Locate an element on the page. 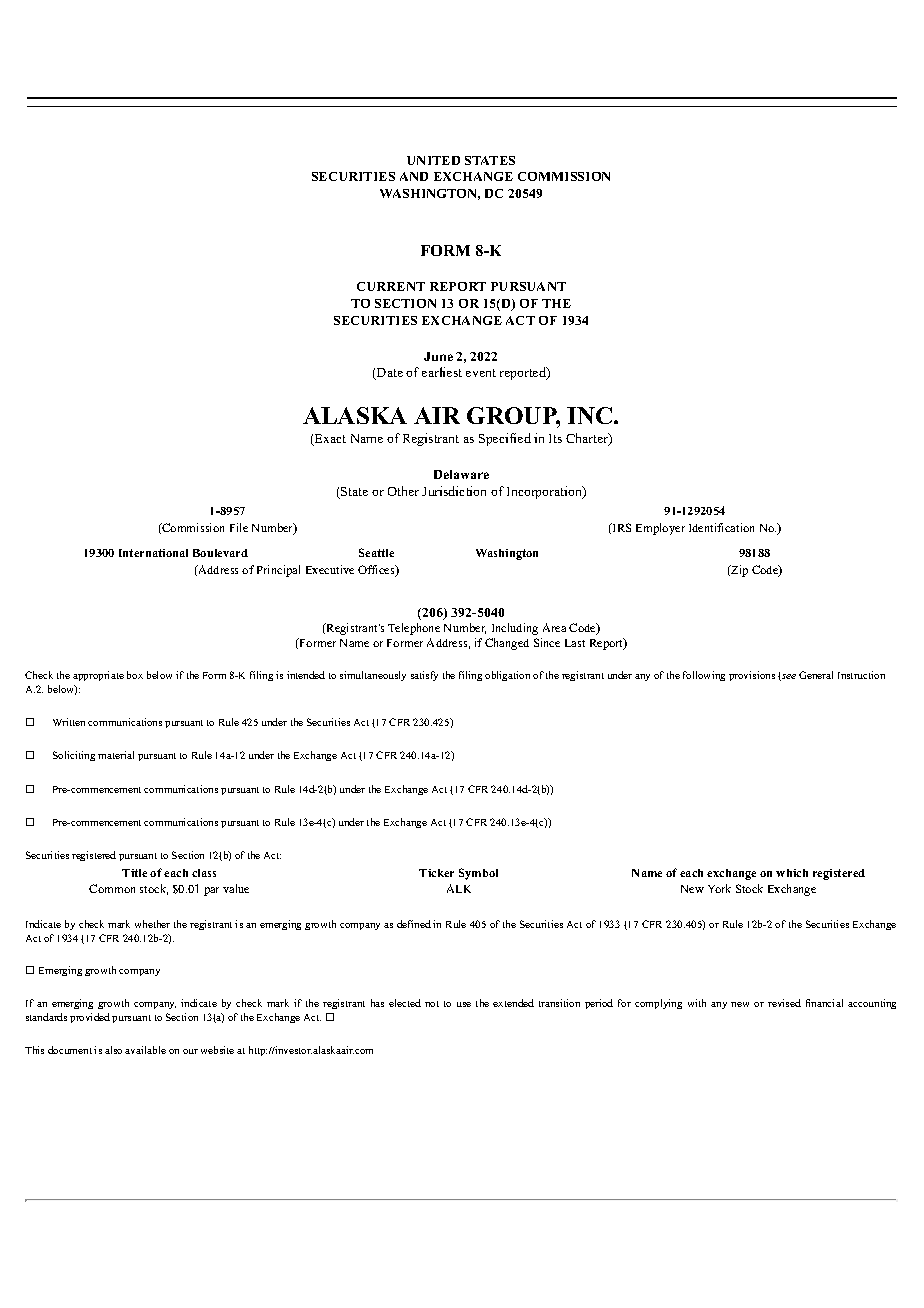 This image has height=1308, width=924. use is located at coordinates (464, 1004).
